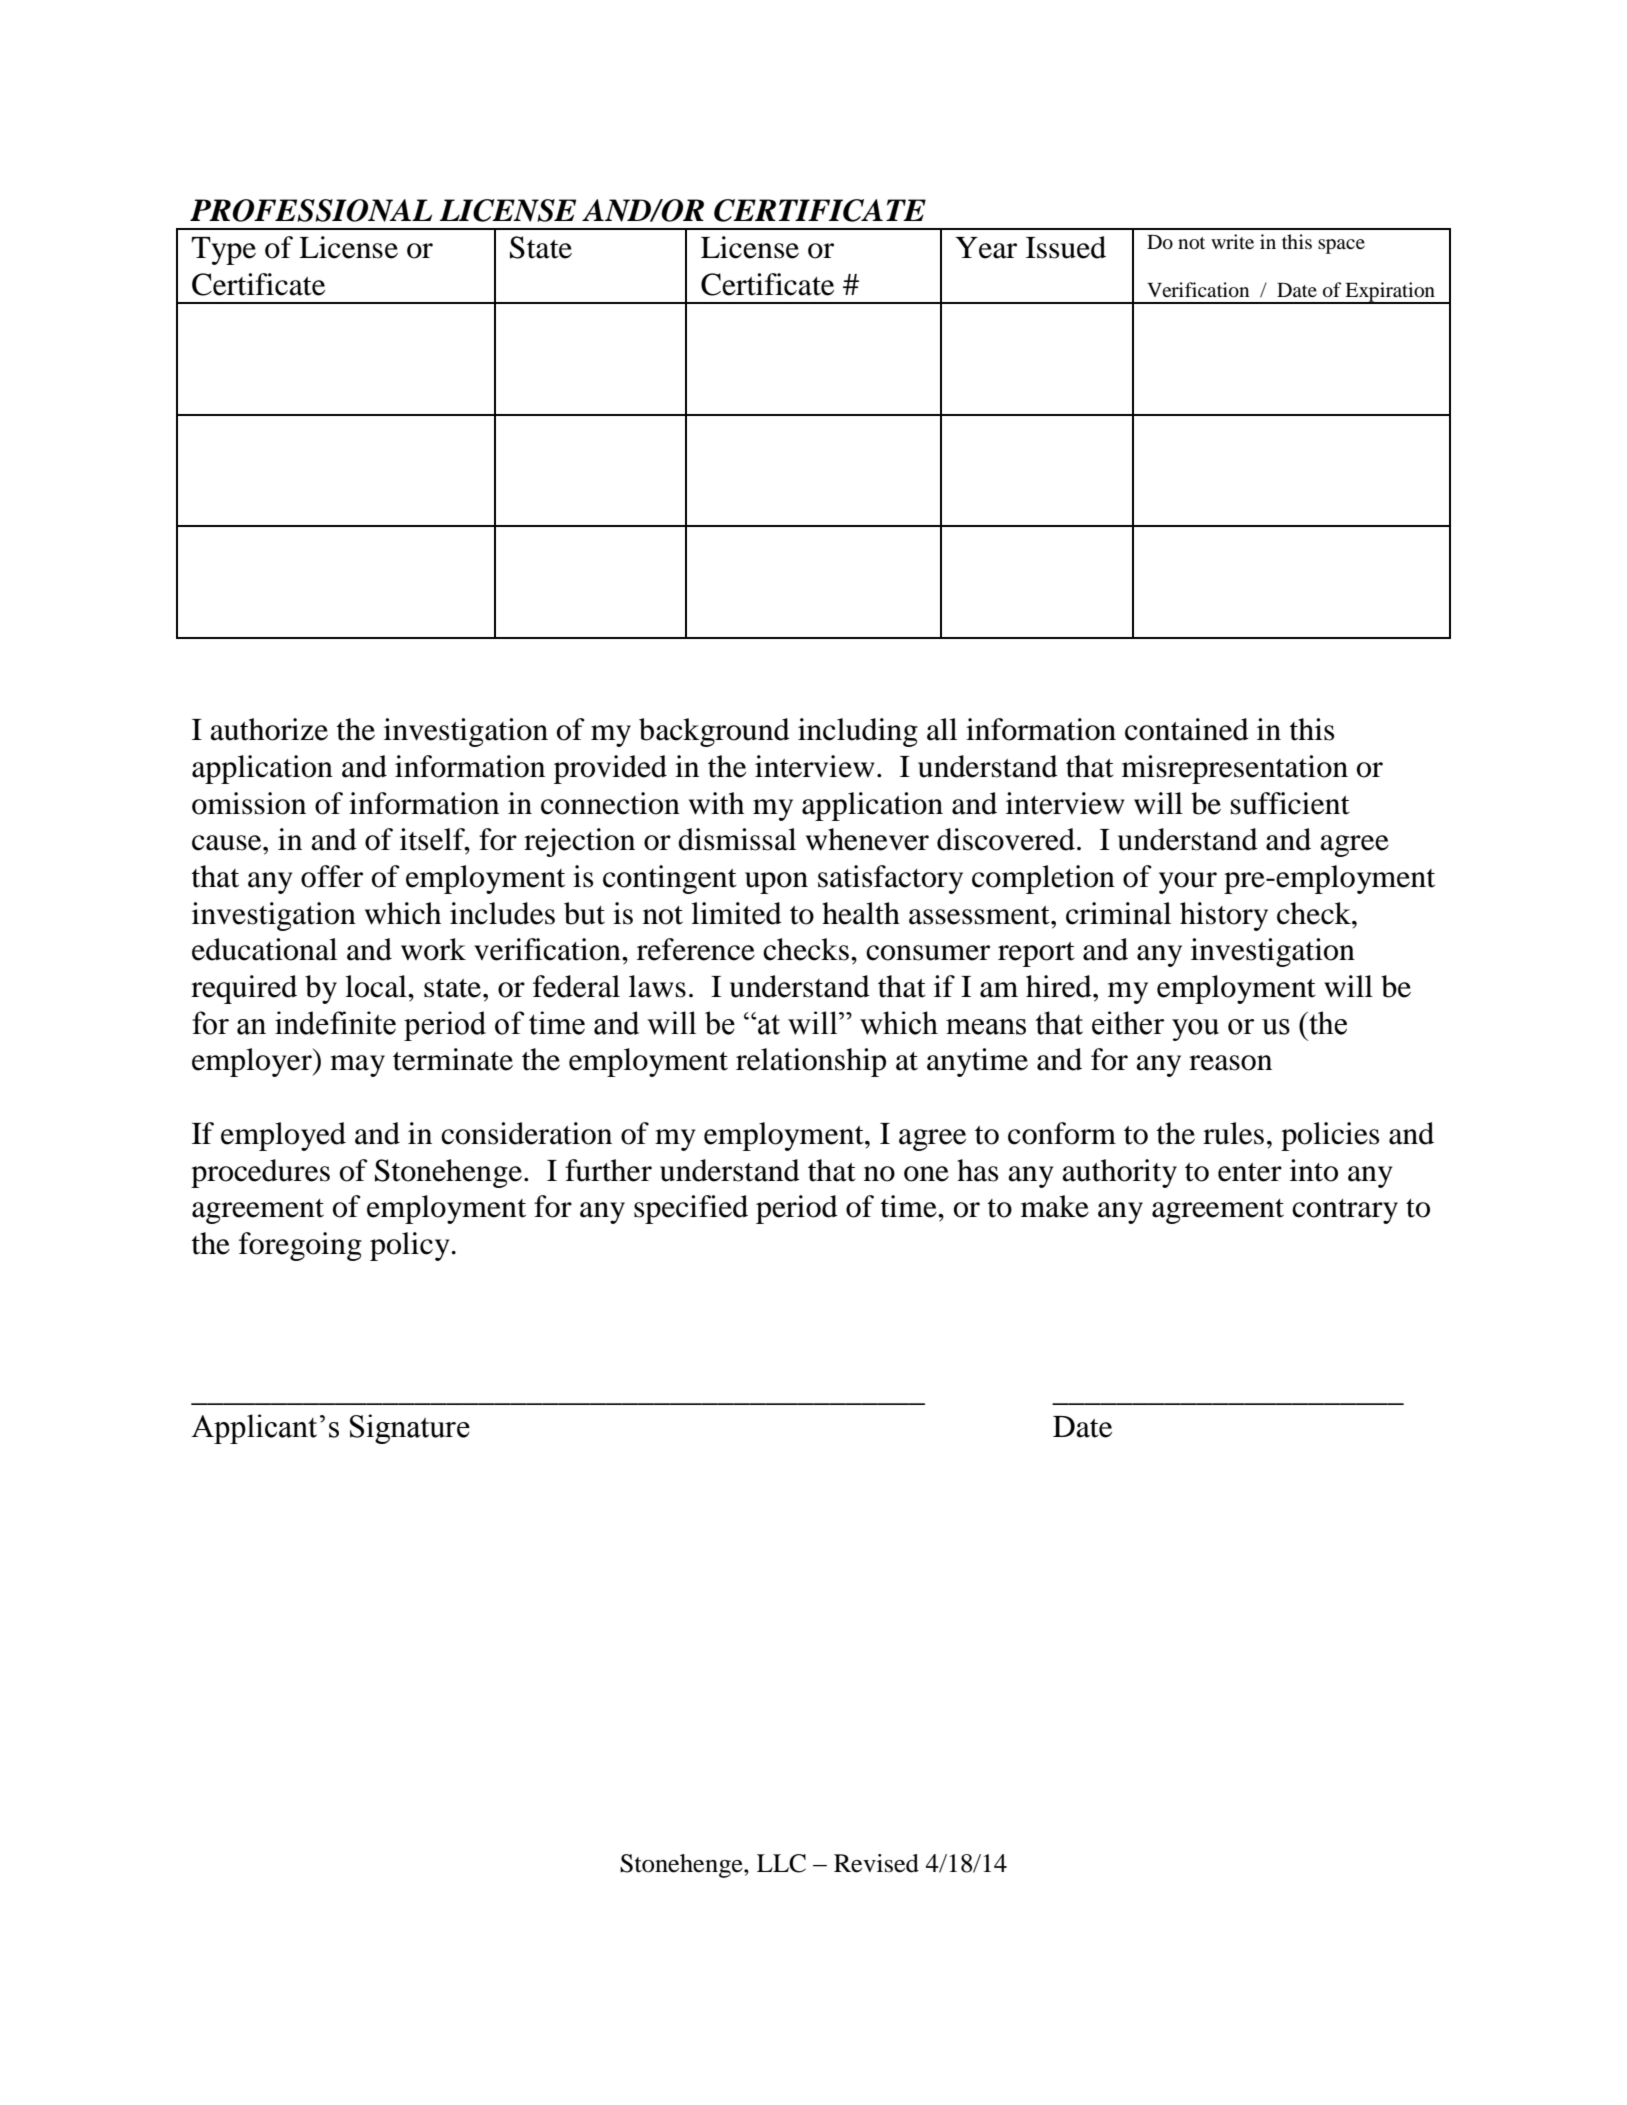 This image has width=1627, height=2105. I want to click on misrepresentation, so click(1235, 769).
